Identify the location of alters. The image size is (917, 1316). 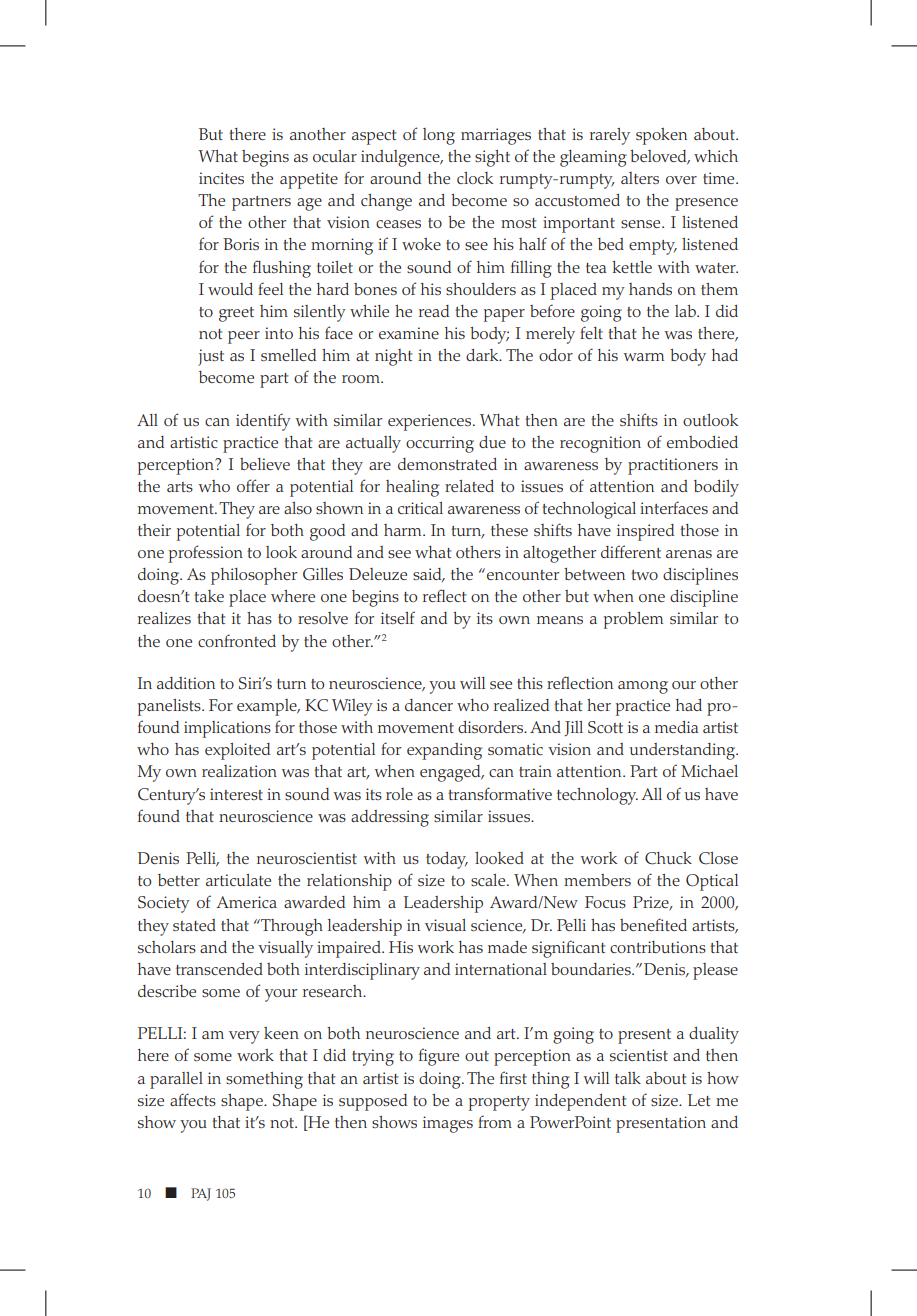
(640, 178).
